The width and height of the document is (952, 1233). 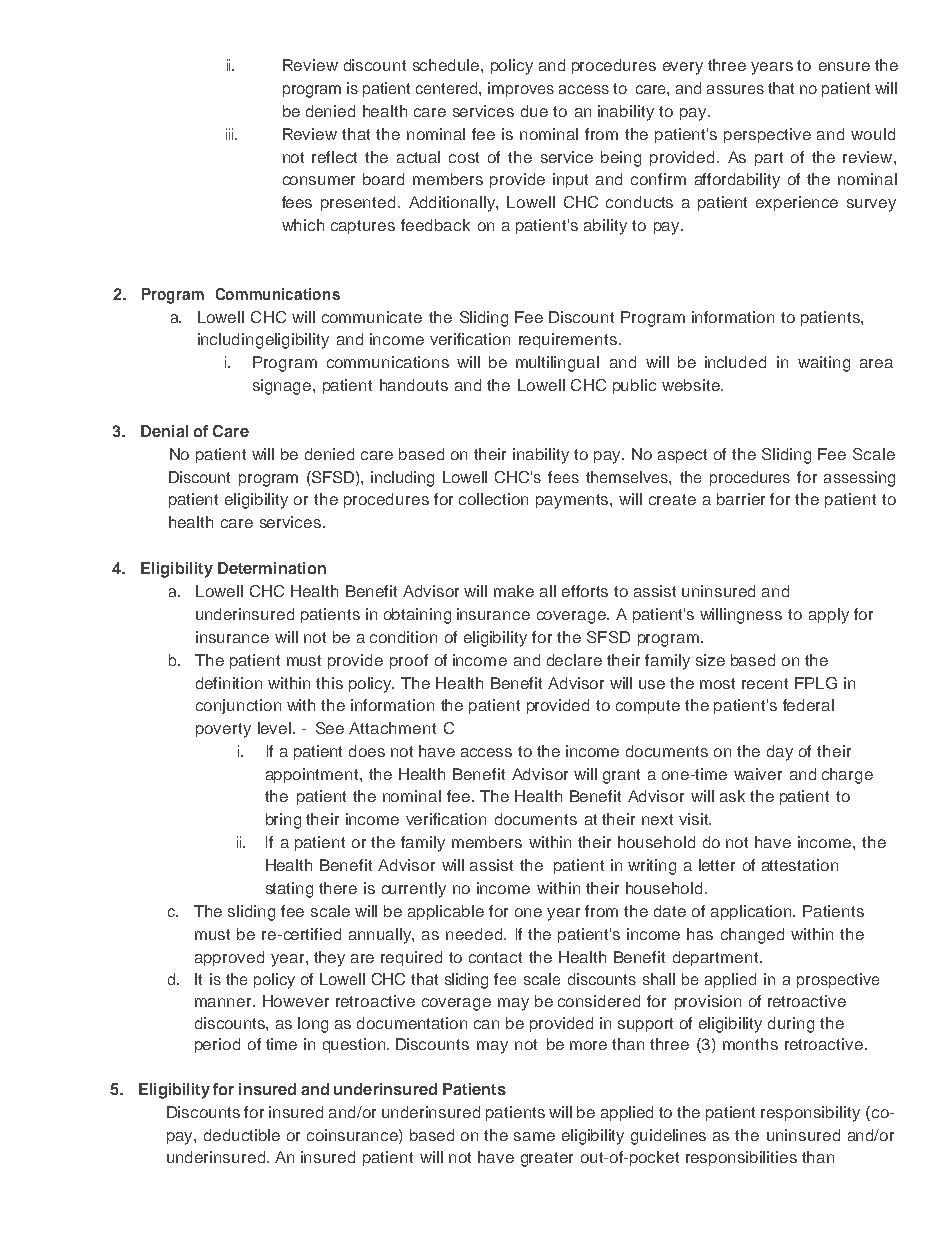 What do you see at coordinates (474, 934) in the document?
I see `needed` at bounding box center [474, 934].
